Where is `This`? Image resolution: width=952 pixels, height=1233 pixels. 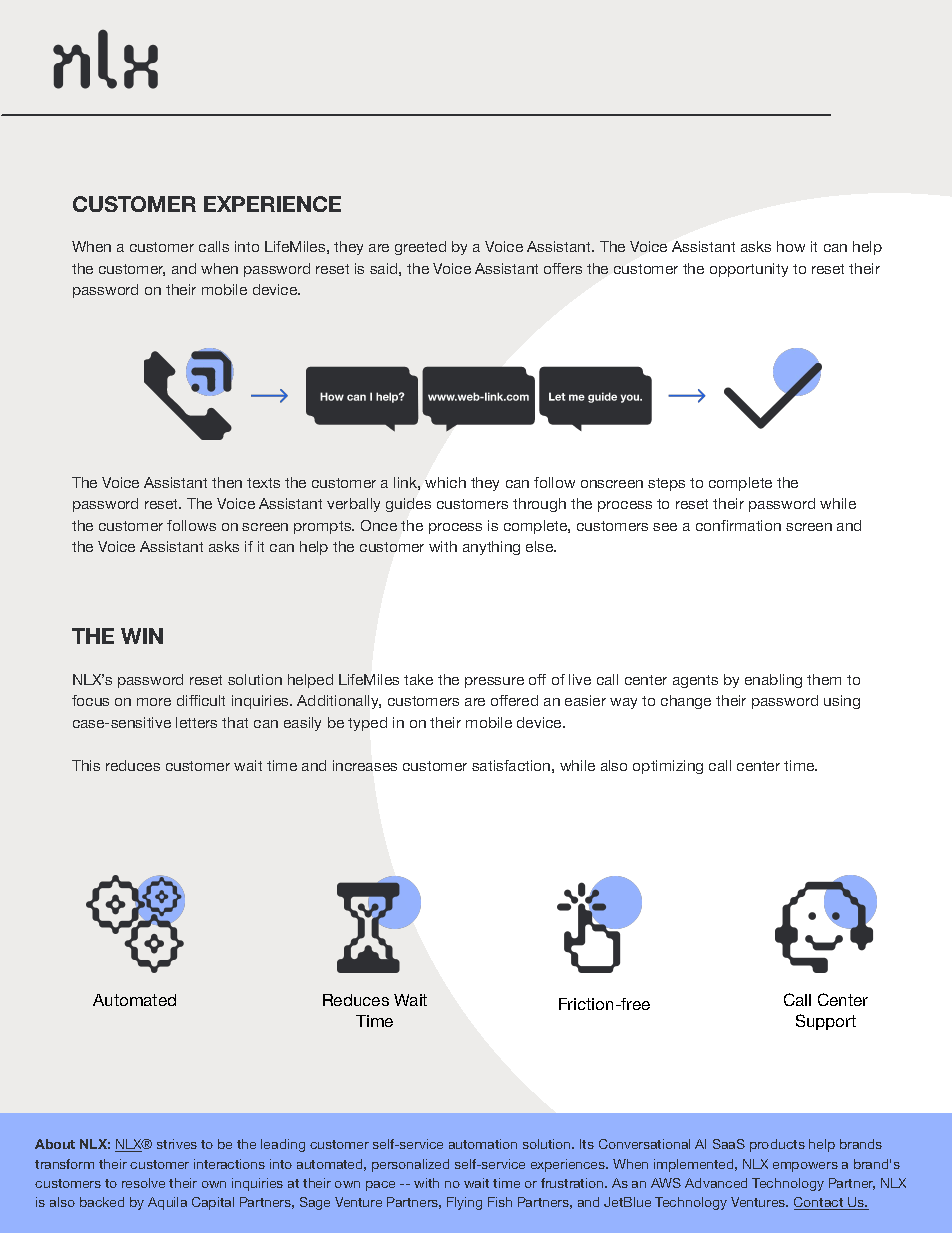 This is located at coordinates (86, 765).
